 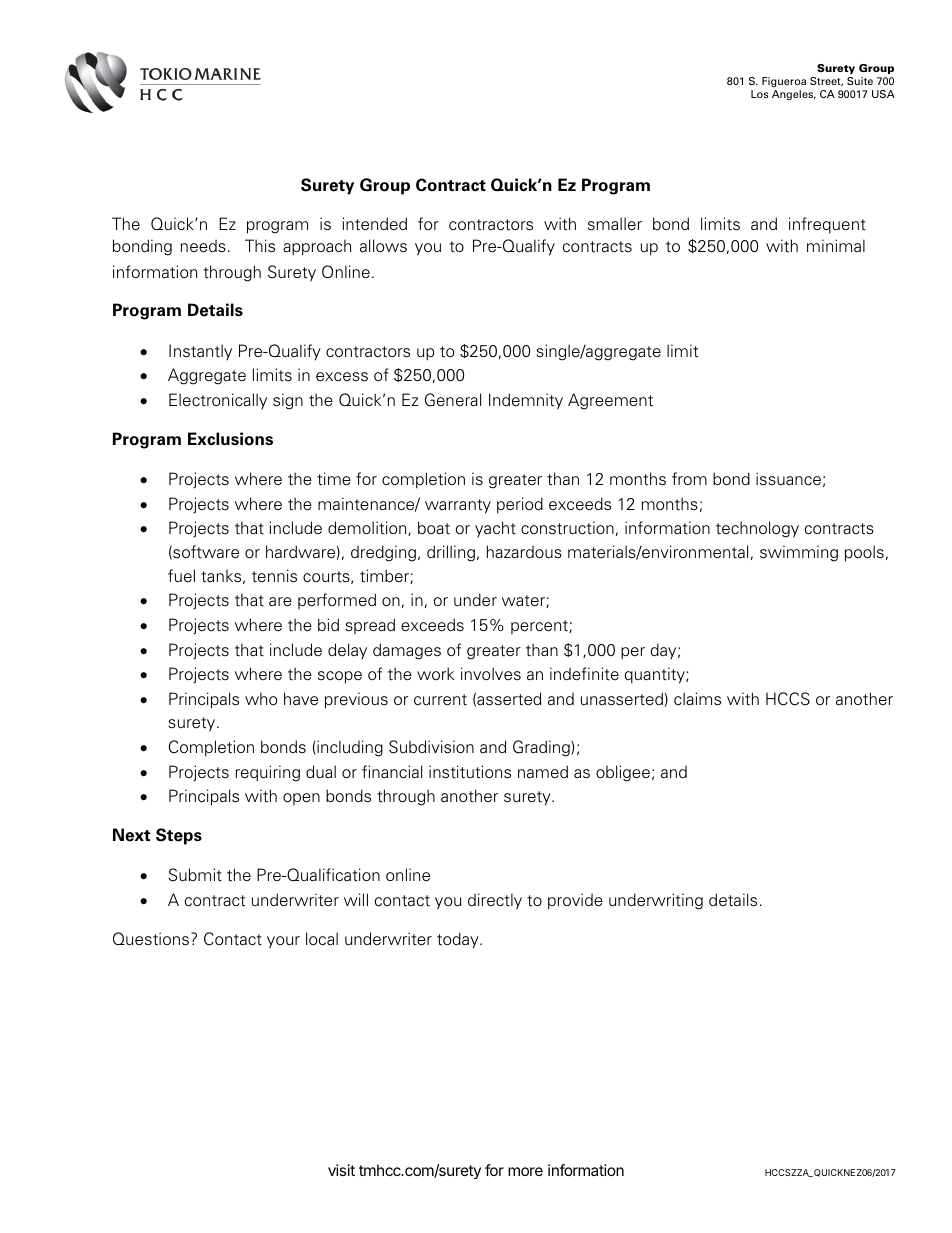 I want to click on smaller, so click(x=615, y=224).
